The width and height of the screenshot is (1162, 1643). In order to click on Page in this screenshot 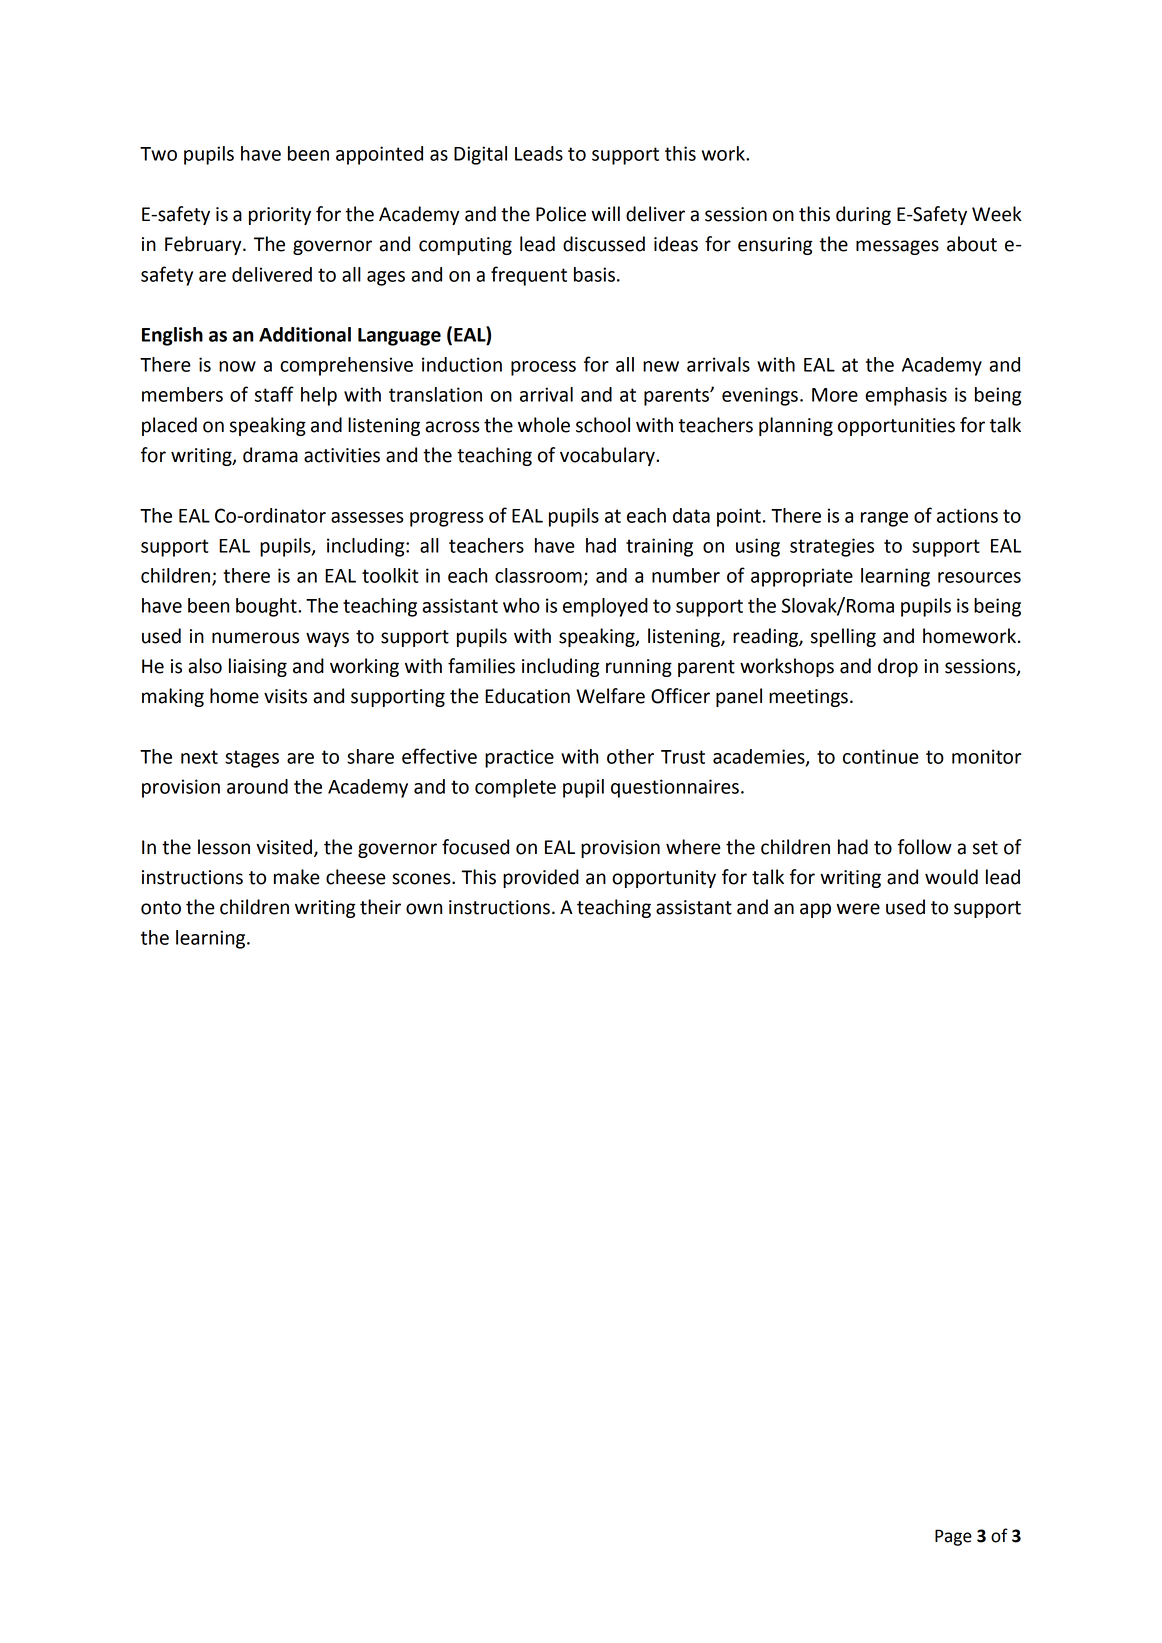, I will do `click(953, 1537)`.
